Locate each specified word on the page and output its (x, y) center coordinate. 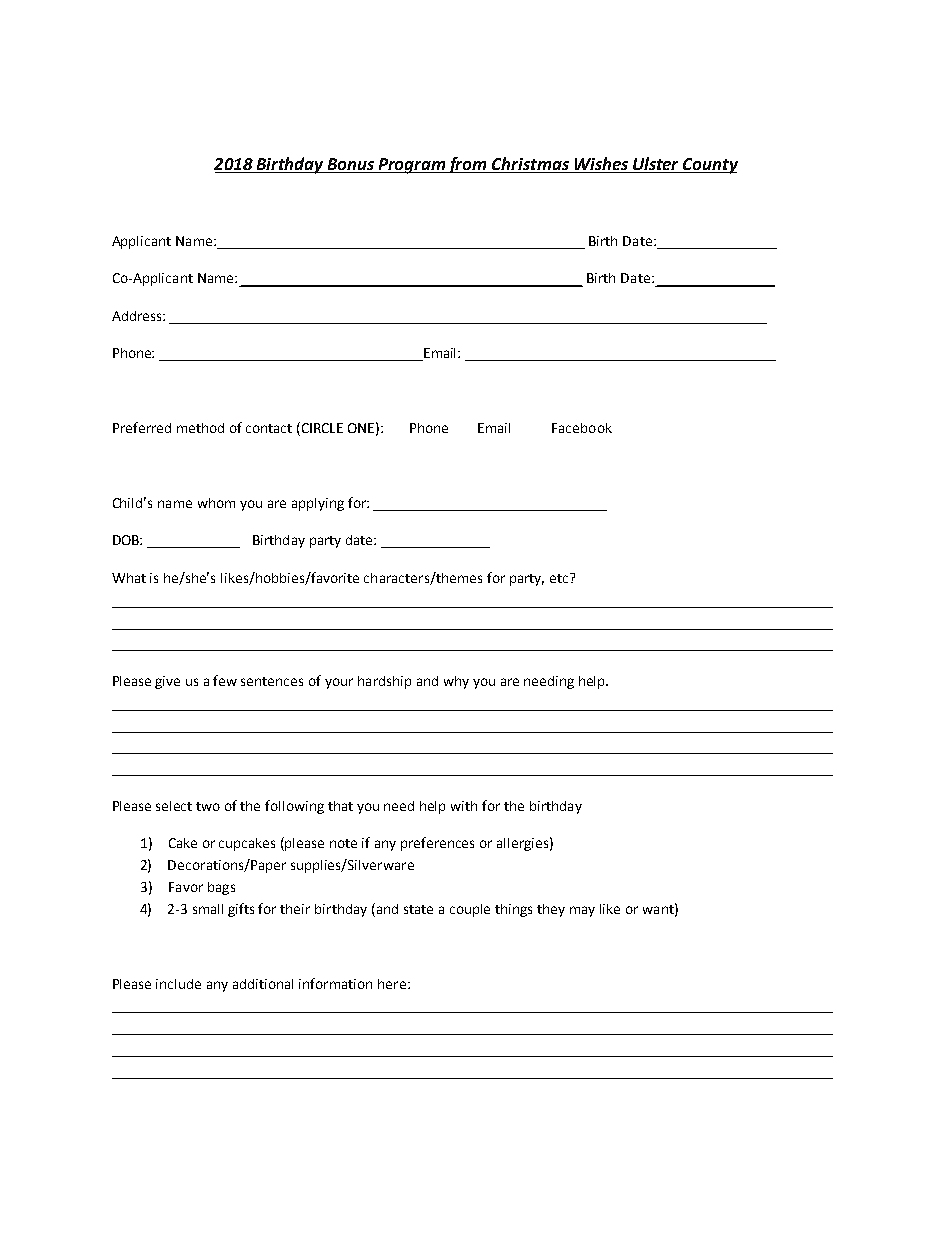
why (456, 682)
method (200, 428)
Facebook (582, 428)
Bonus (351, 164)
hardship (384, 682)
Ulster (655, 163)
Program (412, 166)
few (225, 680)
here (392, 984)
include (178, 984)
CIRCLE (322, 428)
